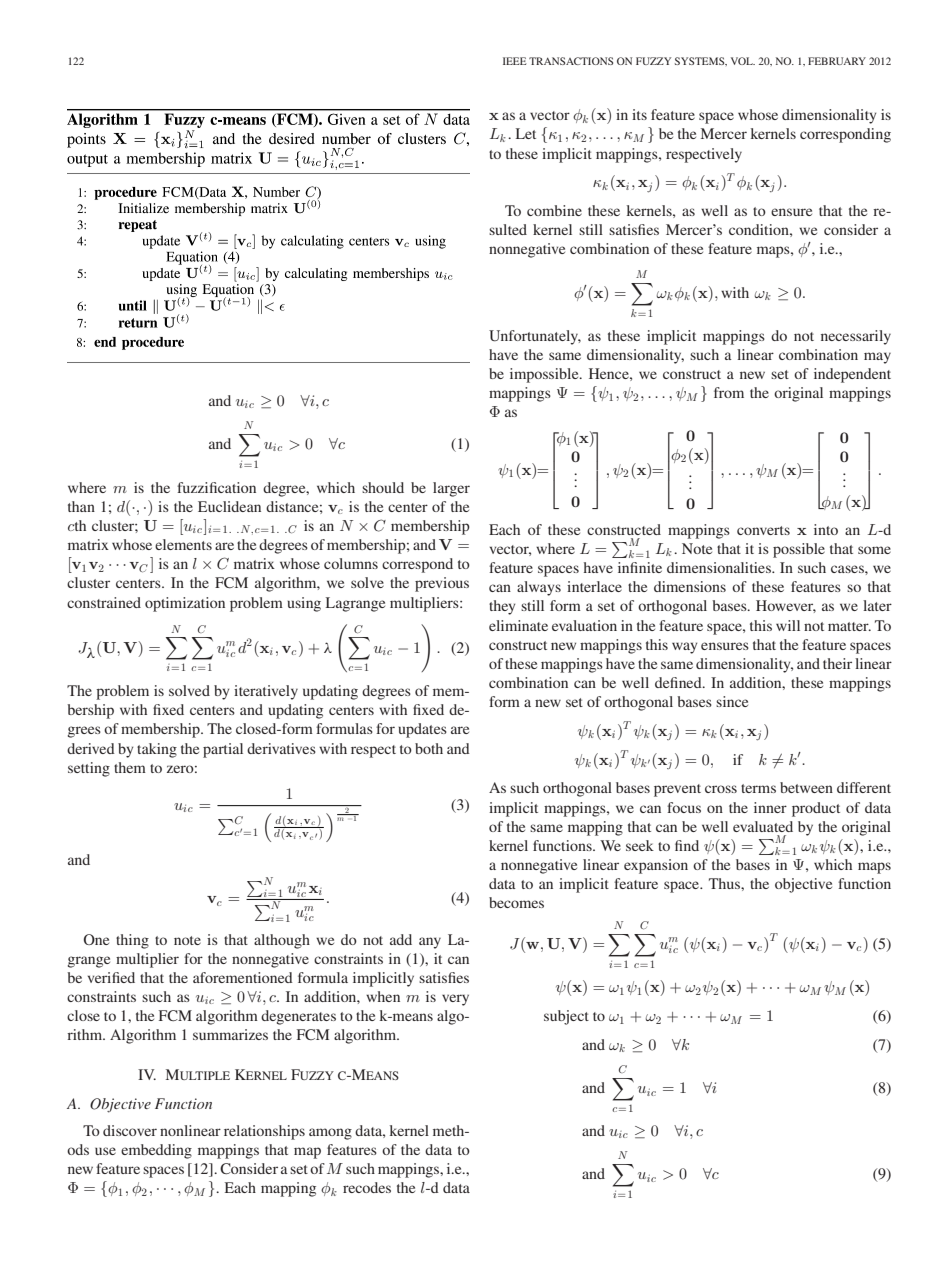  I want to click on discover, so click(130, 1130).
